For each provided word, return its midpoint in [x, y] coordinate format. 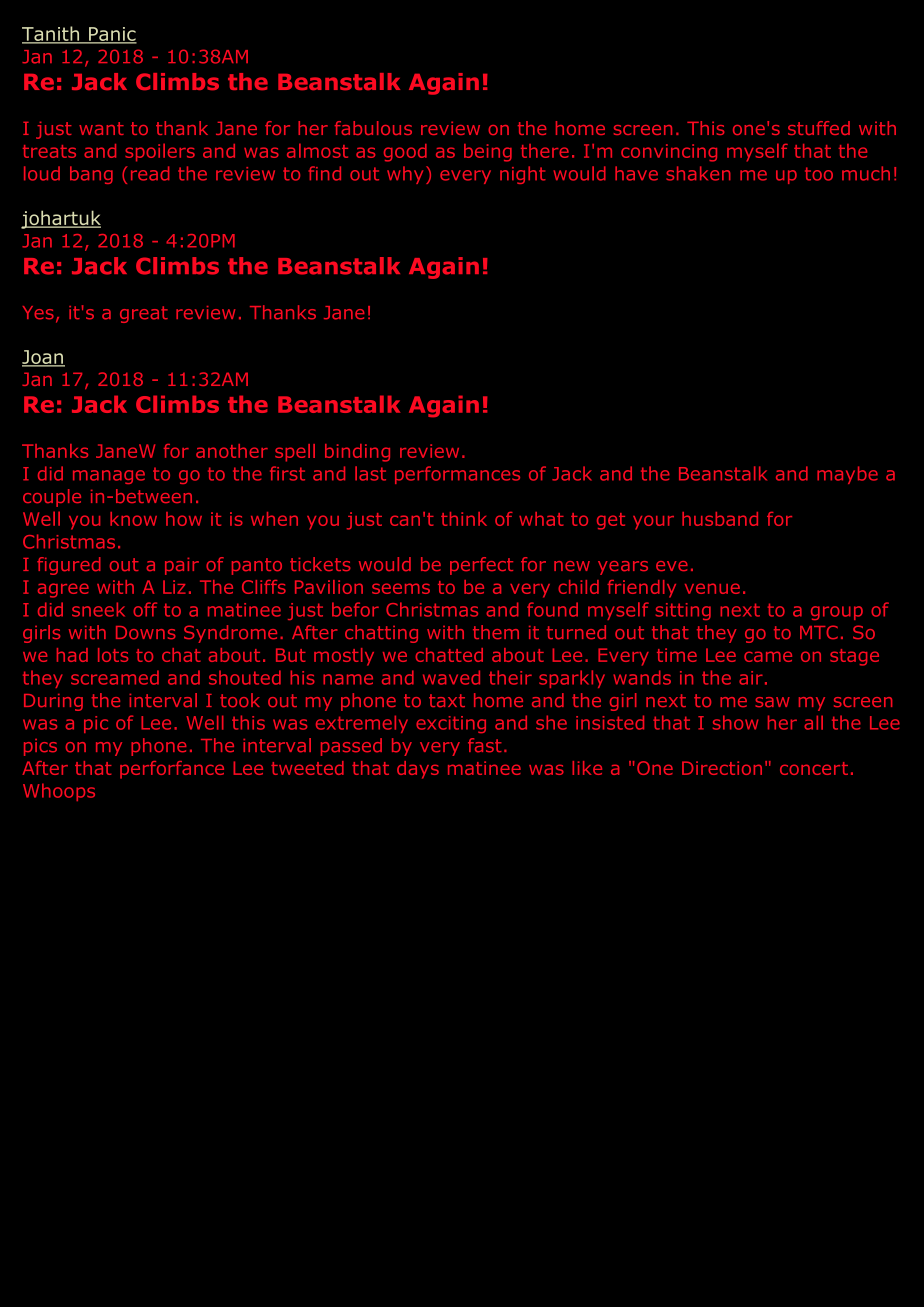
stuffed [819, 128]
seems [401, 588]
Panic [112, 35]
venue [712, 588]
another [232, 451]
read [150, 173]
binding [357, 453]
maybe [847, 475]
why [405, 175]
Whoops [59, 792]
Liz [174, 587]
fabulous [373, 128]
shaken [698, 173]
